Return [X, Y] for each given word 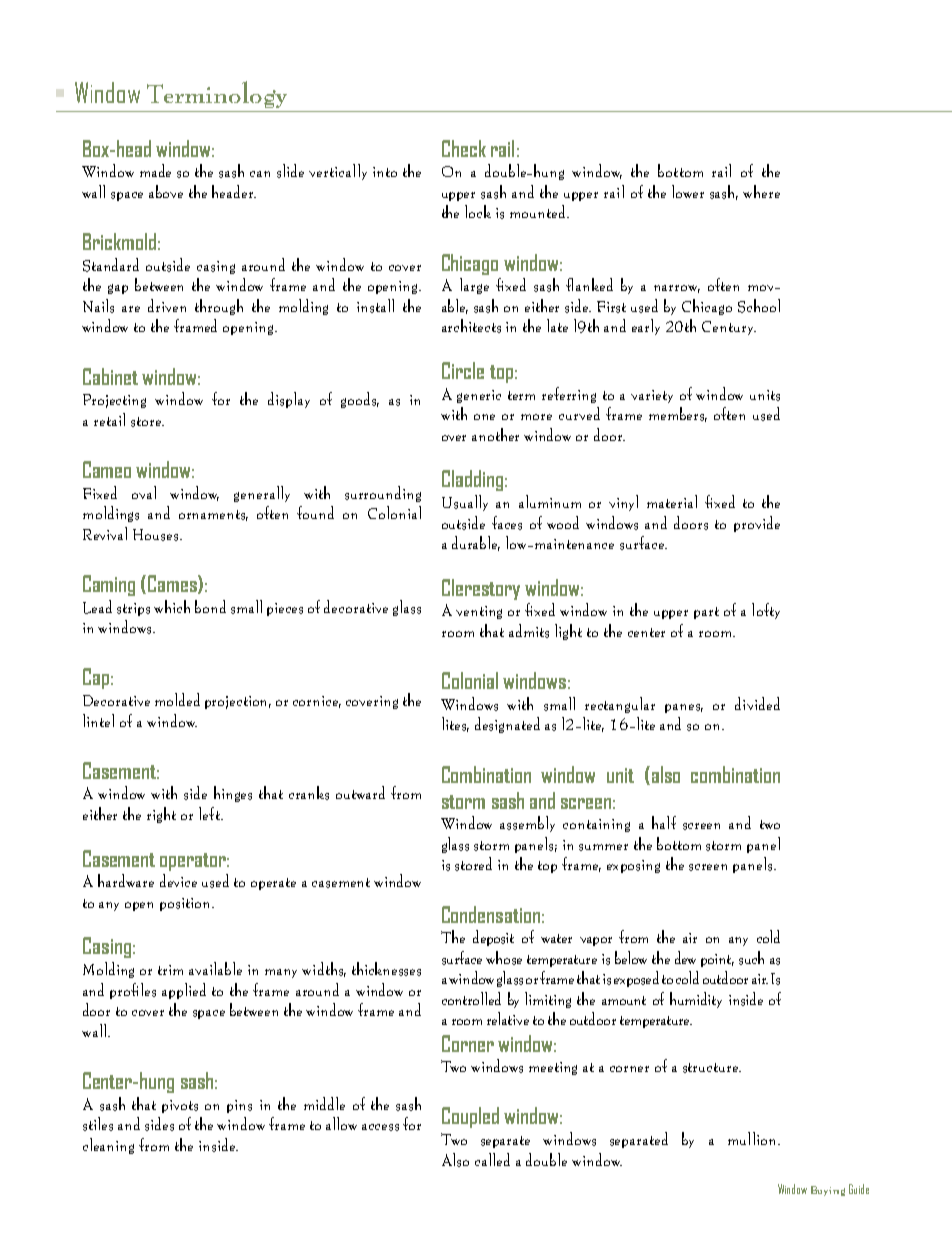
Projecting [114, 401]
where [761, 191]
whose [504, 958]
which [172, 606]
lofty [766, 611]
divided [757, 703]
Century [729, 328]
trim [170, 970]
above [166, 191]
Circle [463, 370]
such [751, 958]
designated [507, 725]
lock [478, 211]
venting [479, 612]
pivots [180, 1106]
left [210, 813]
